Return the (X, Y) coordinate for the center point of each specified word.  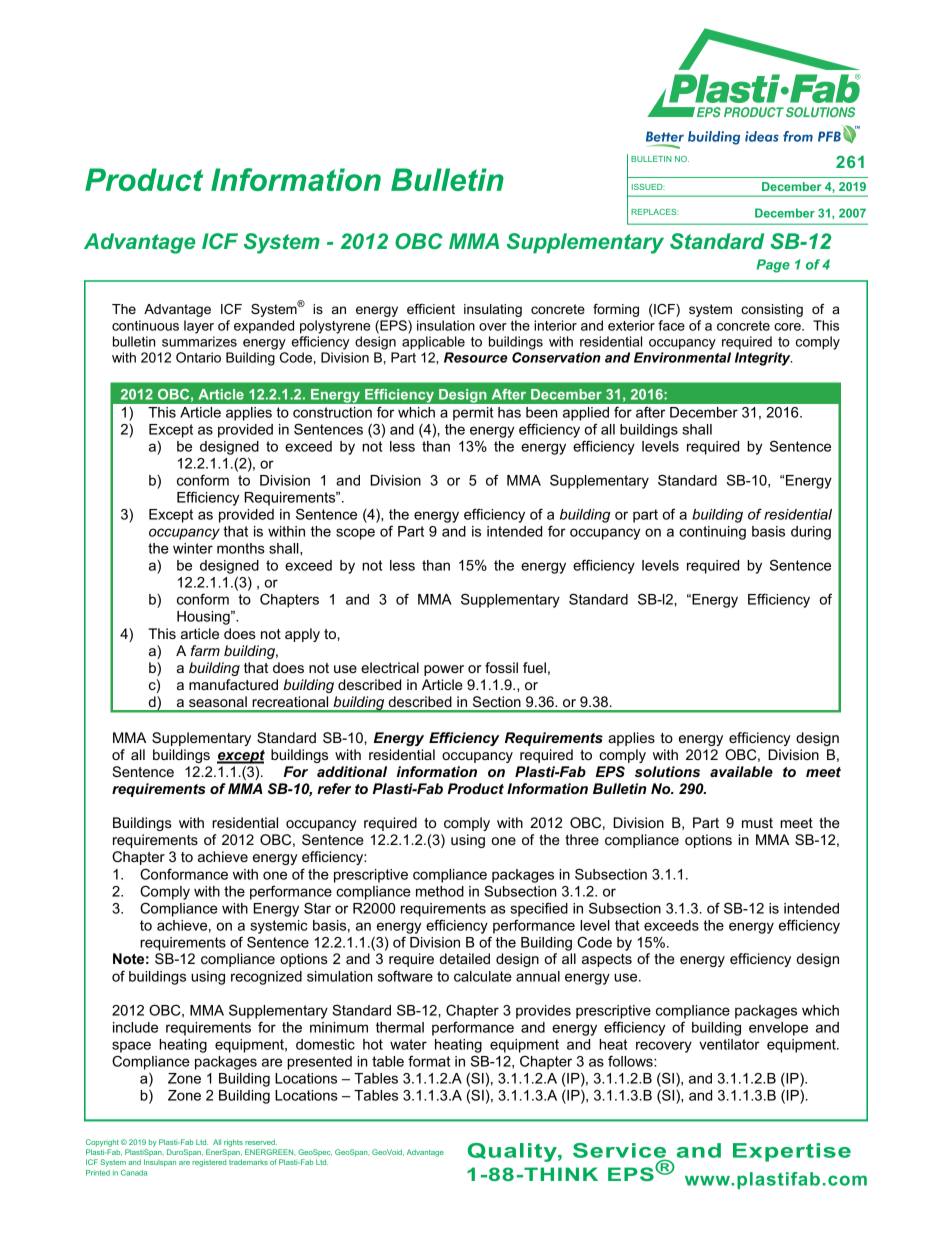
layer (199, 327)
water (408, 1044)
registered (209, 1163)
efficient (431, 309)
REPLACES (654, 212)
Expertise (792, 1152)
